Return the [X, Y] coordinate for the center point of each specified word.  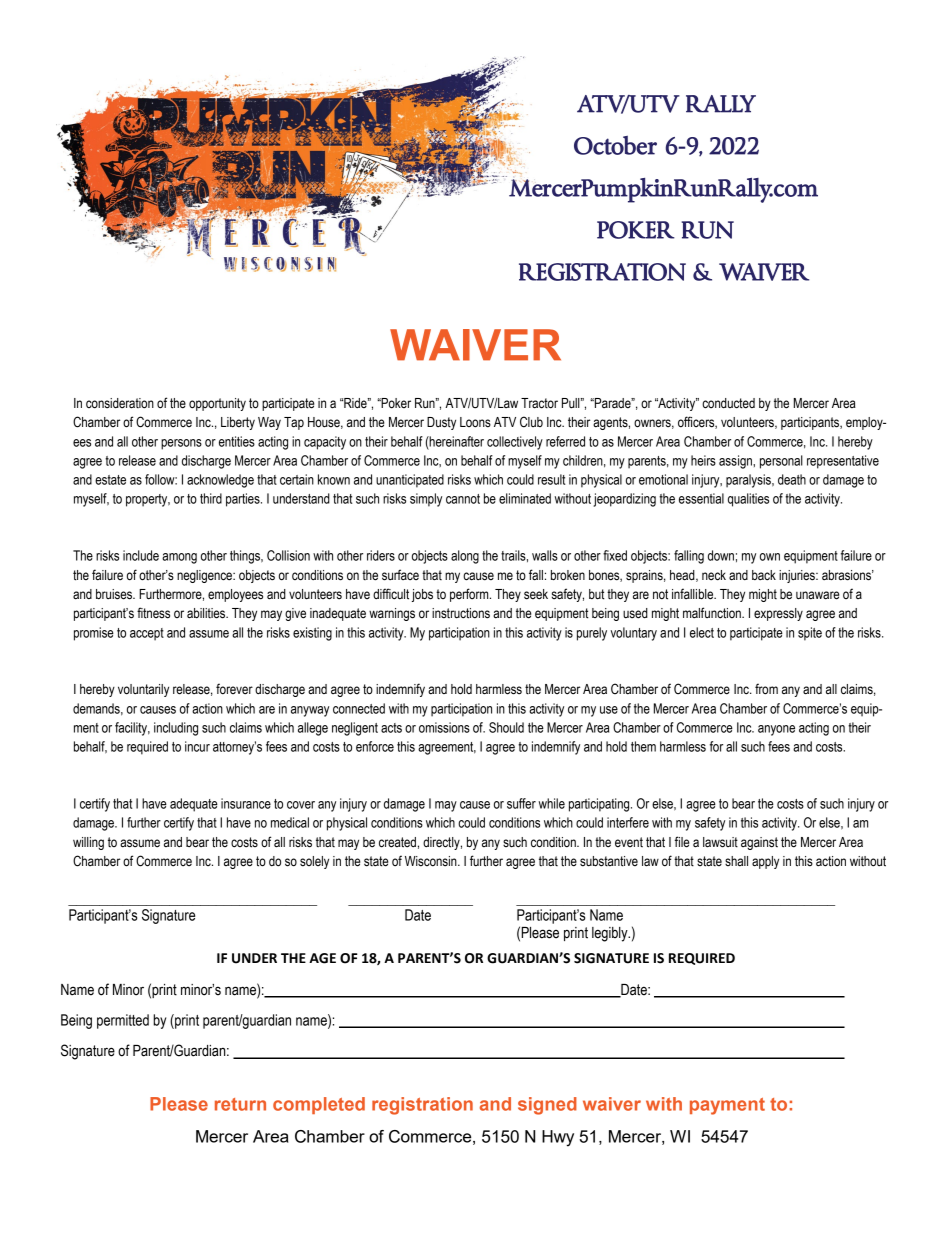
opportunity [217, 404]
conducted [728, 403]
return [240, 1104]
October [615, 145]
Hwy [558, 1138]
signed [547, 1106]
